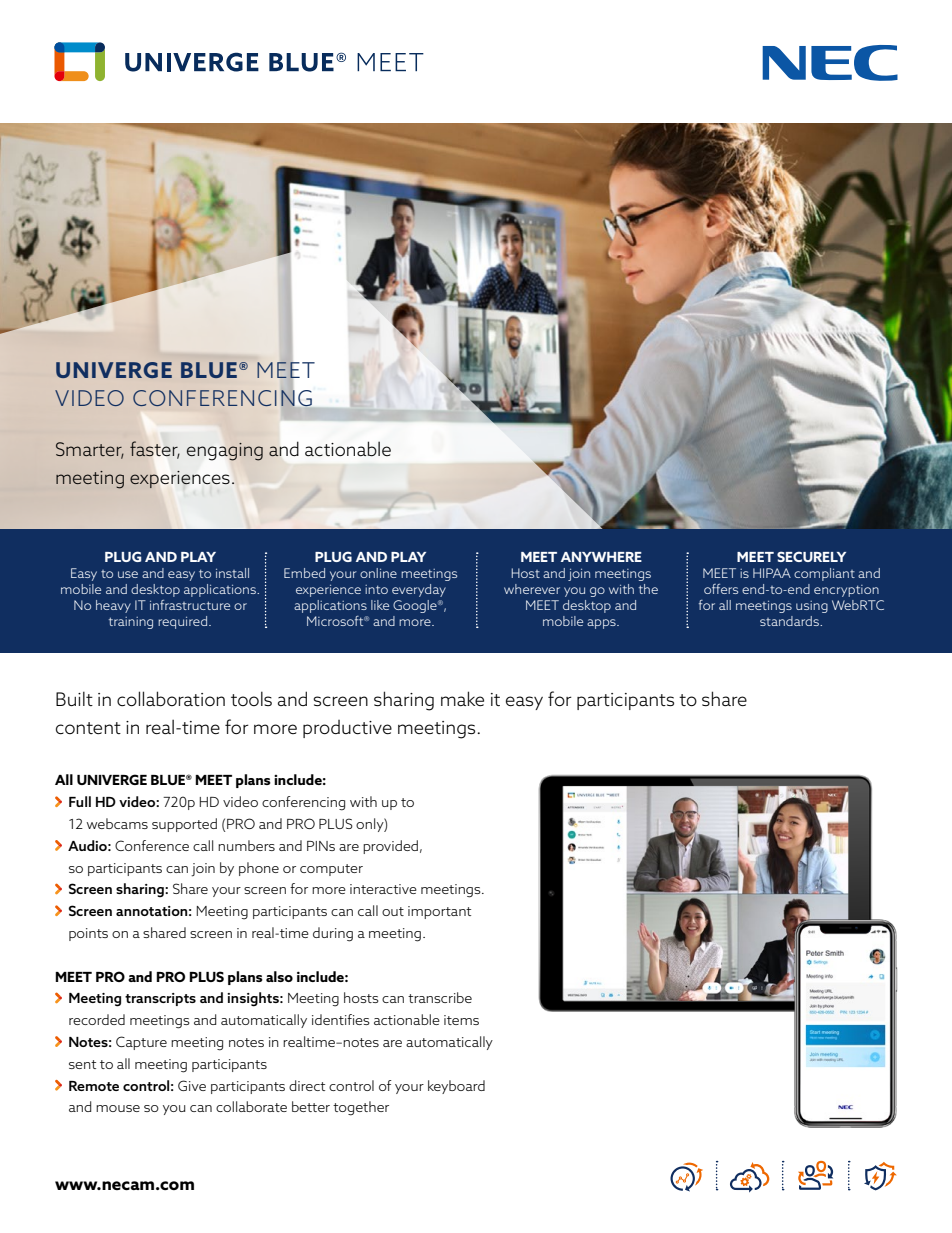  What do you see at coordinates (192, 1085) in the image?
I see `Give` at bounding box center [192, 1085].
